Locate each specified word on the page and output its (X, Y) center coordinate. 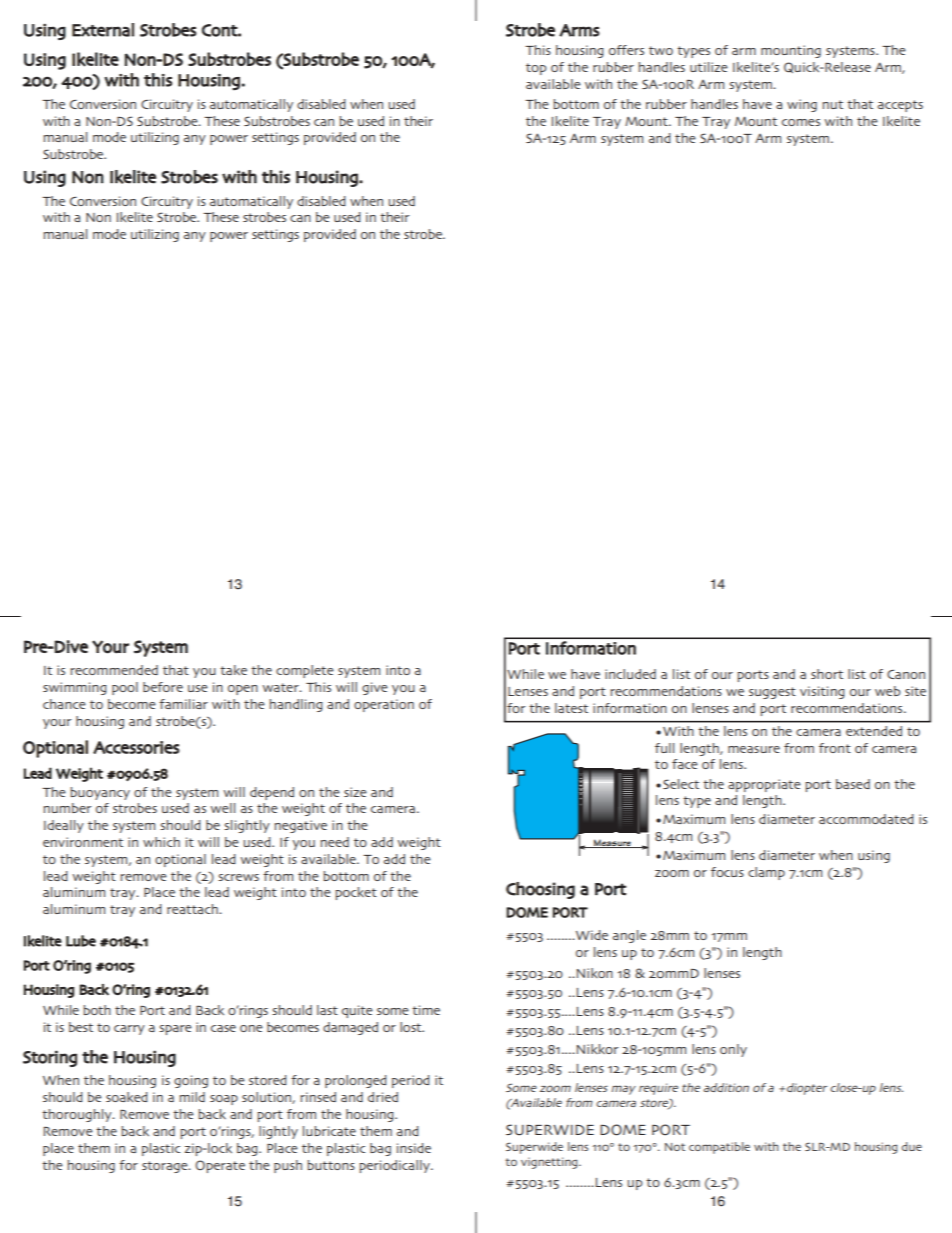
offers (626, 50)
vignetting (550, 1163)
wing (802, 105)
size (355, 792)
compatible (719, 1148)
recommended (114, 670)
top (536, 69)
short (827, 674)
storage (166, 1167)
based (853, 784)
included (630, 674)
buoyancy (100, 793)
